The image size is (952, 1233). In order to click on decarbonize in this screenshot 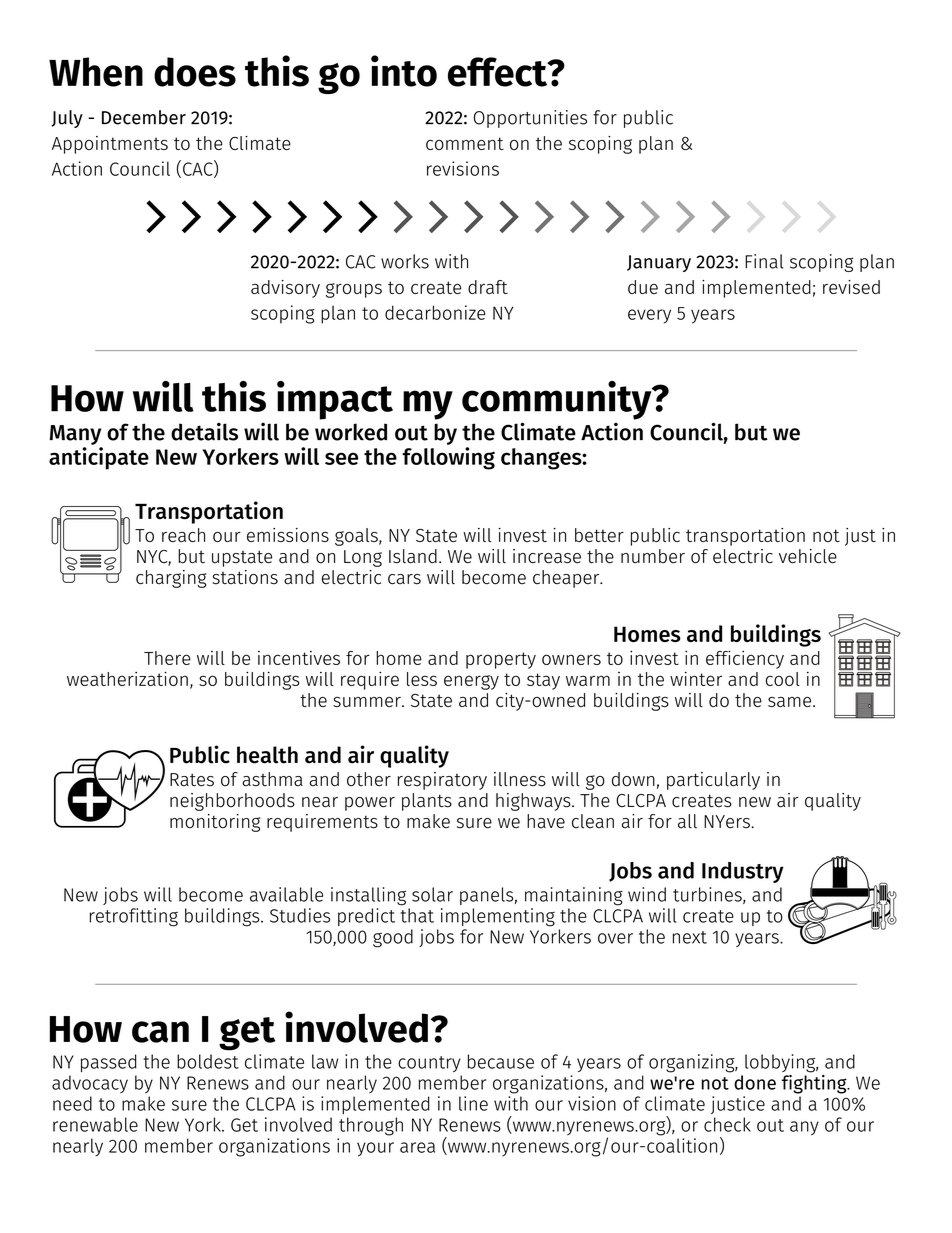, I will do `click(435, 312)`.
